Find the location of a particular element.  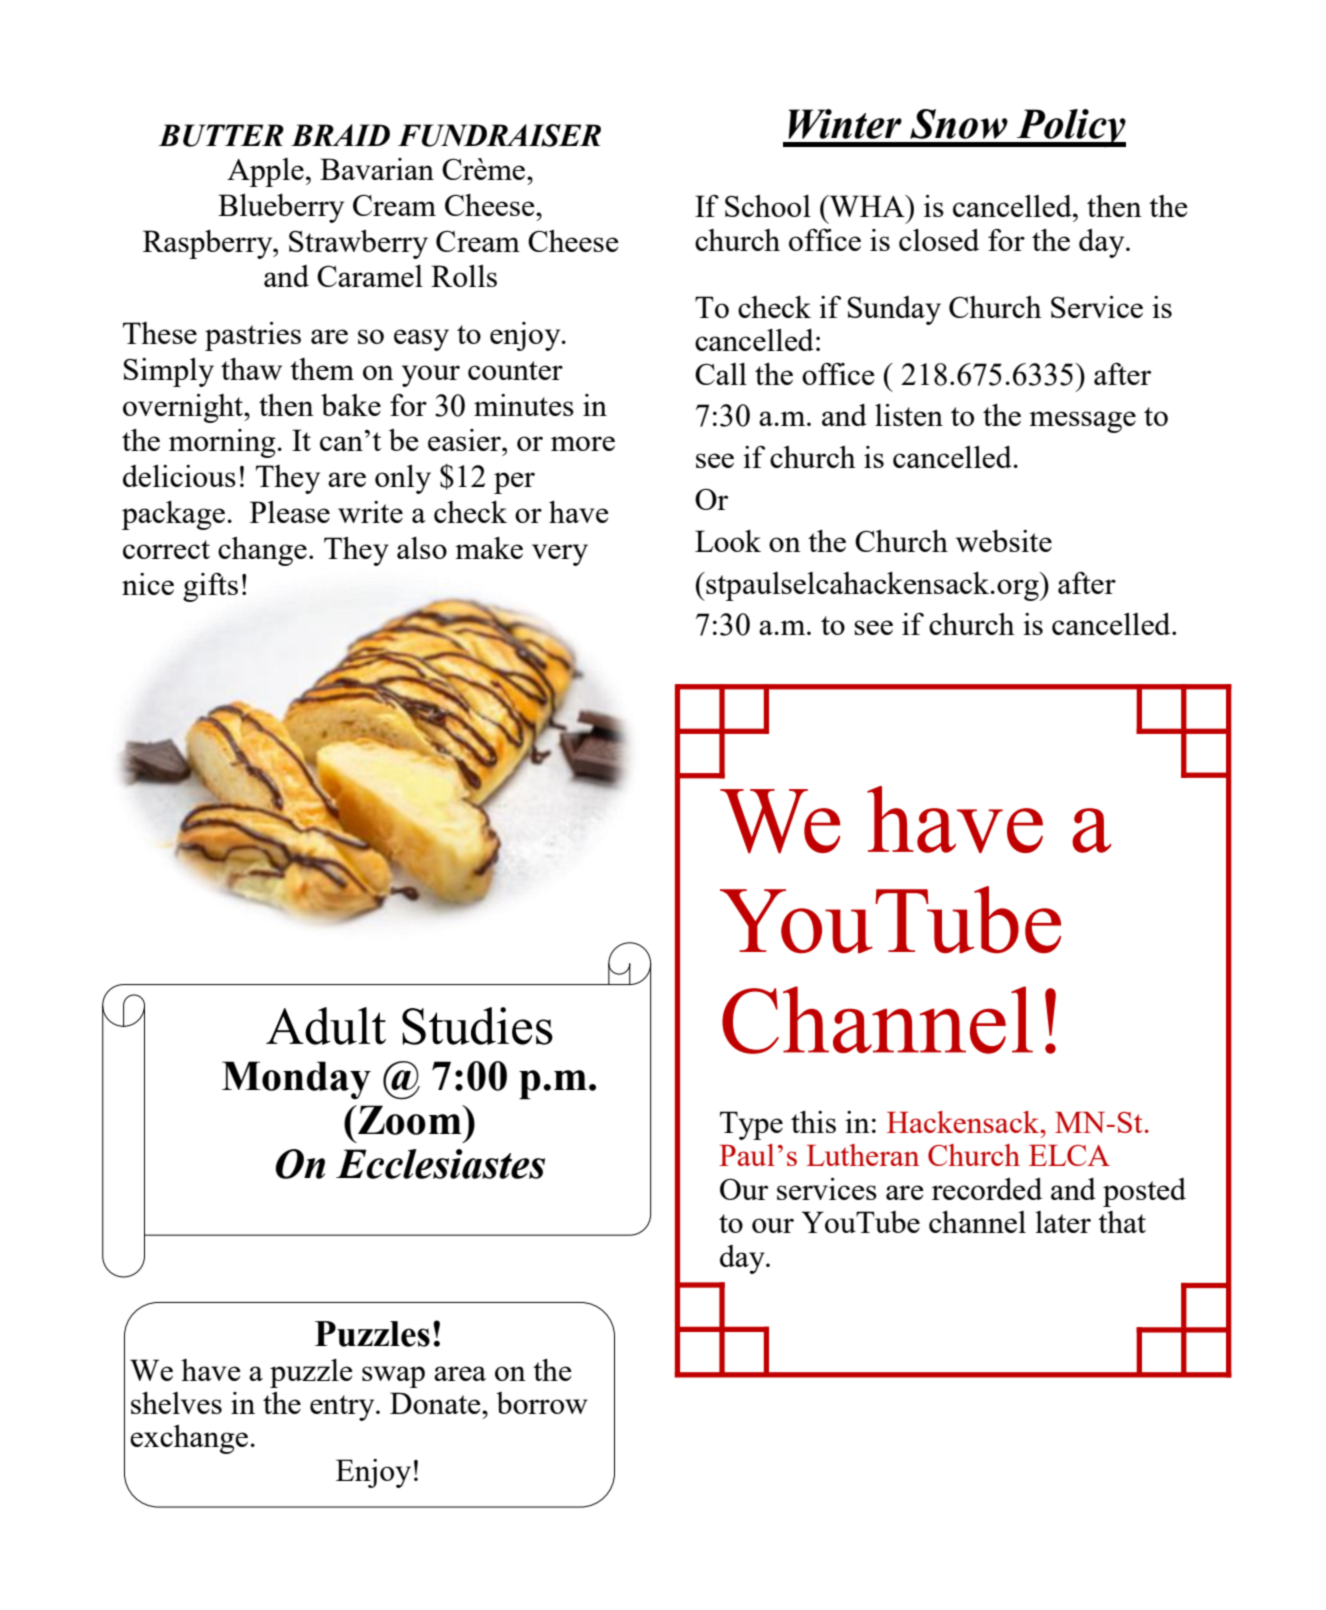

Adult is located at coordinates (326, 1026).
